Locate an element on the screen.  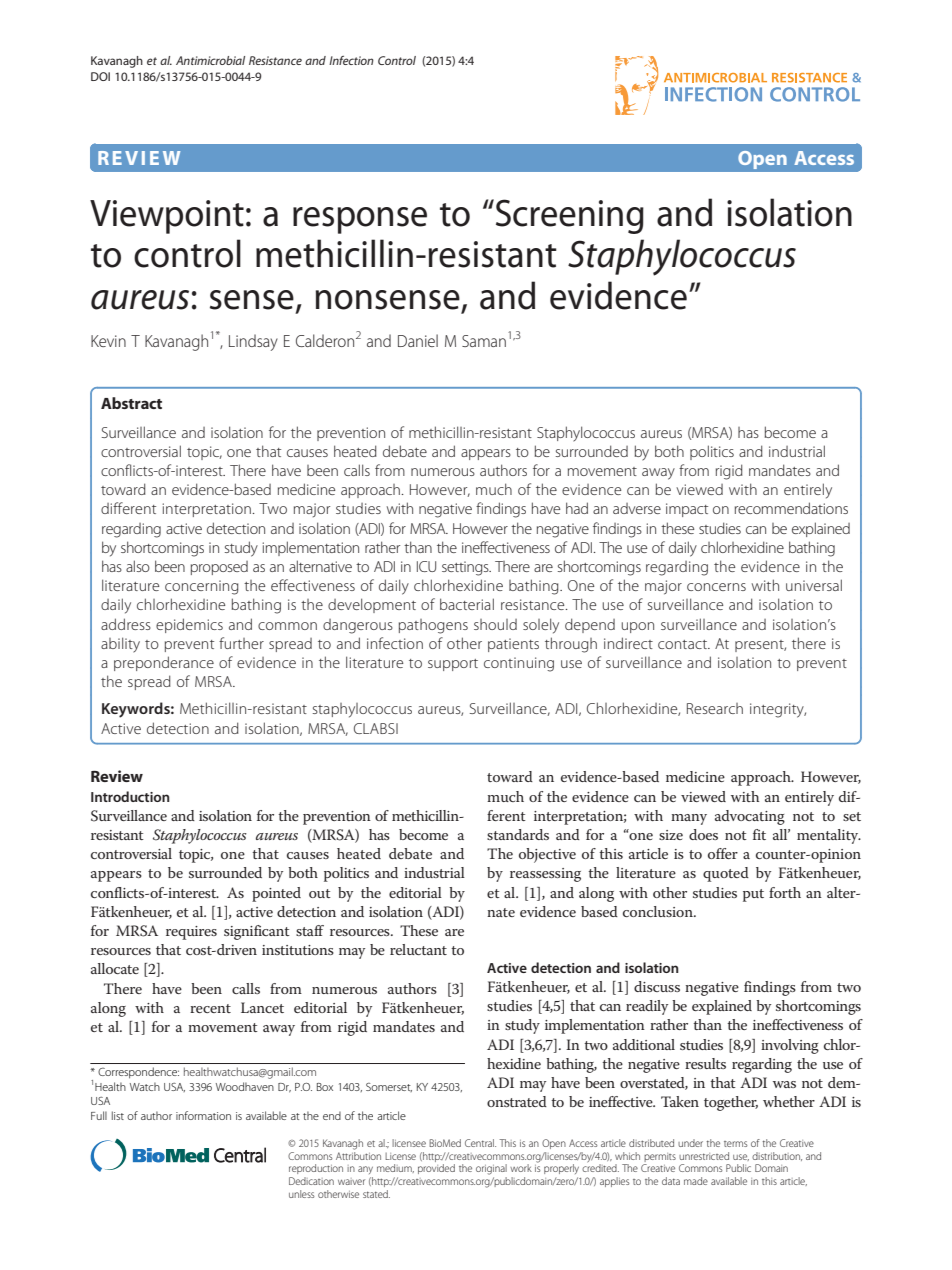
response is located at coordinates (360, 220).
